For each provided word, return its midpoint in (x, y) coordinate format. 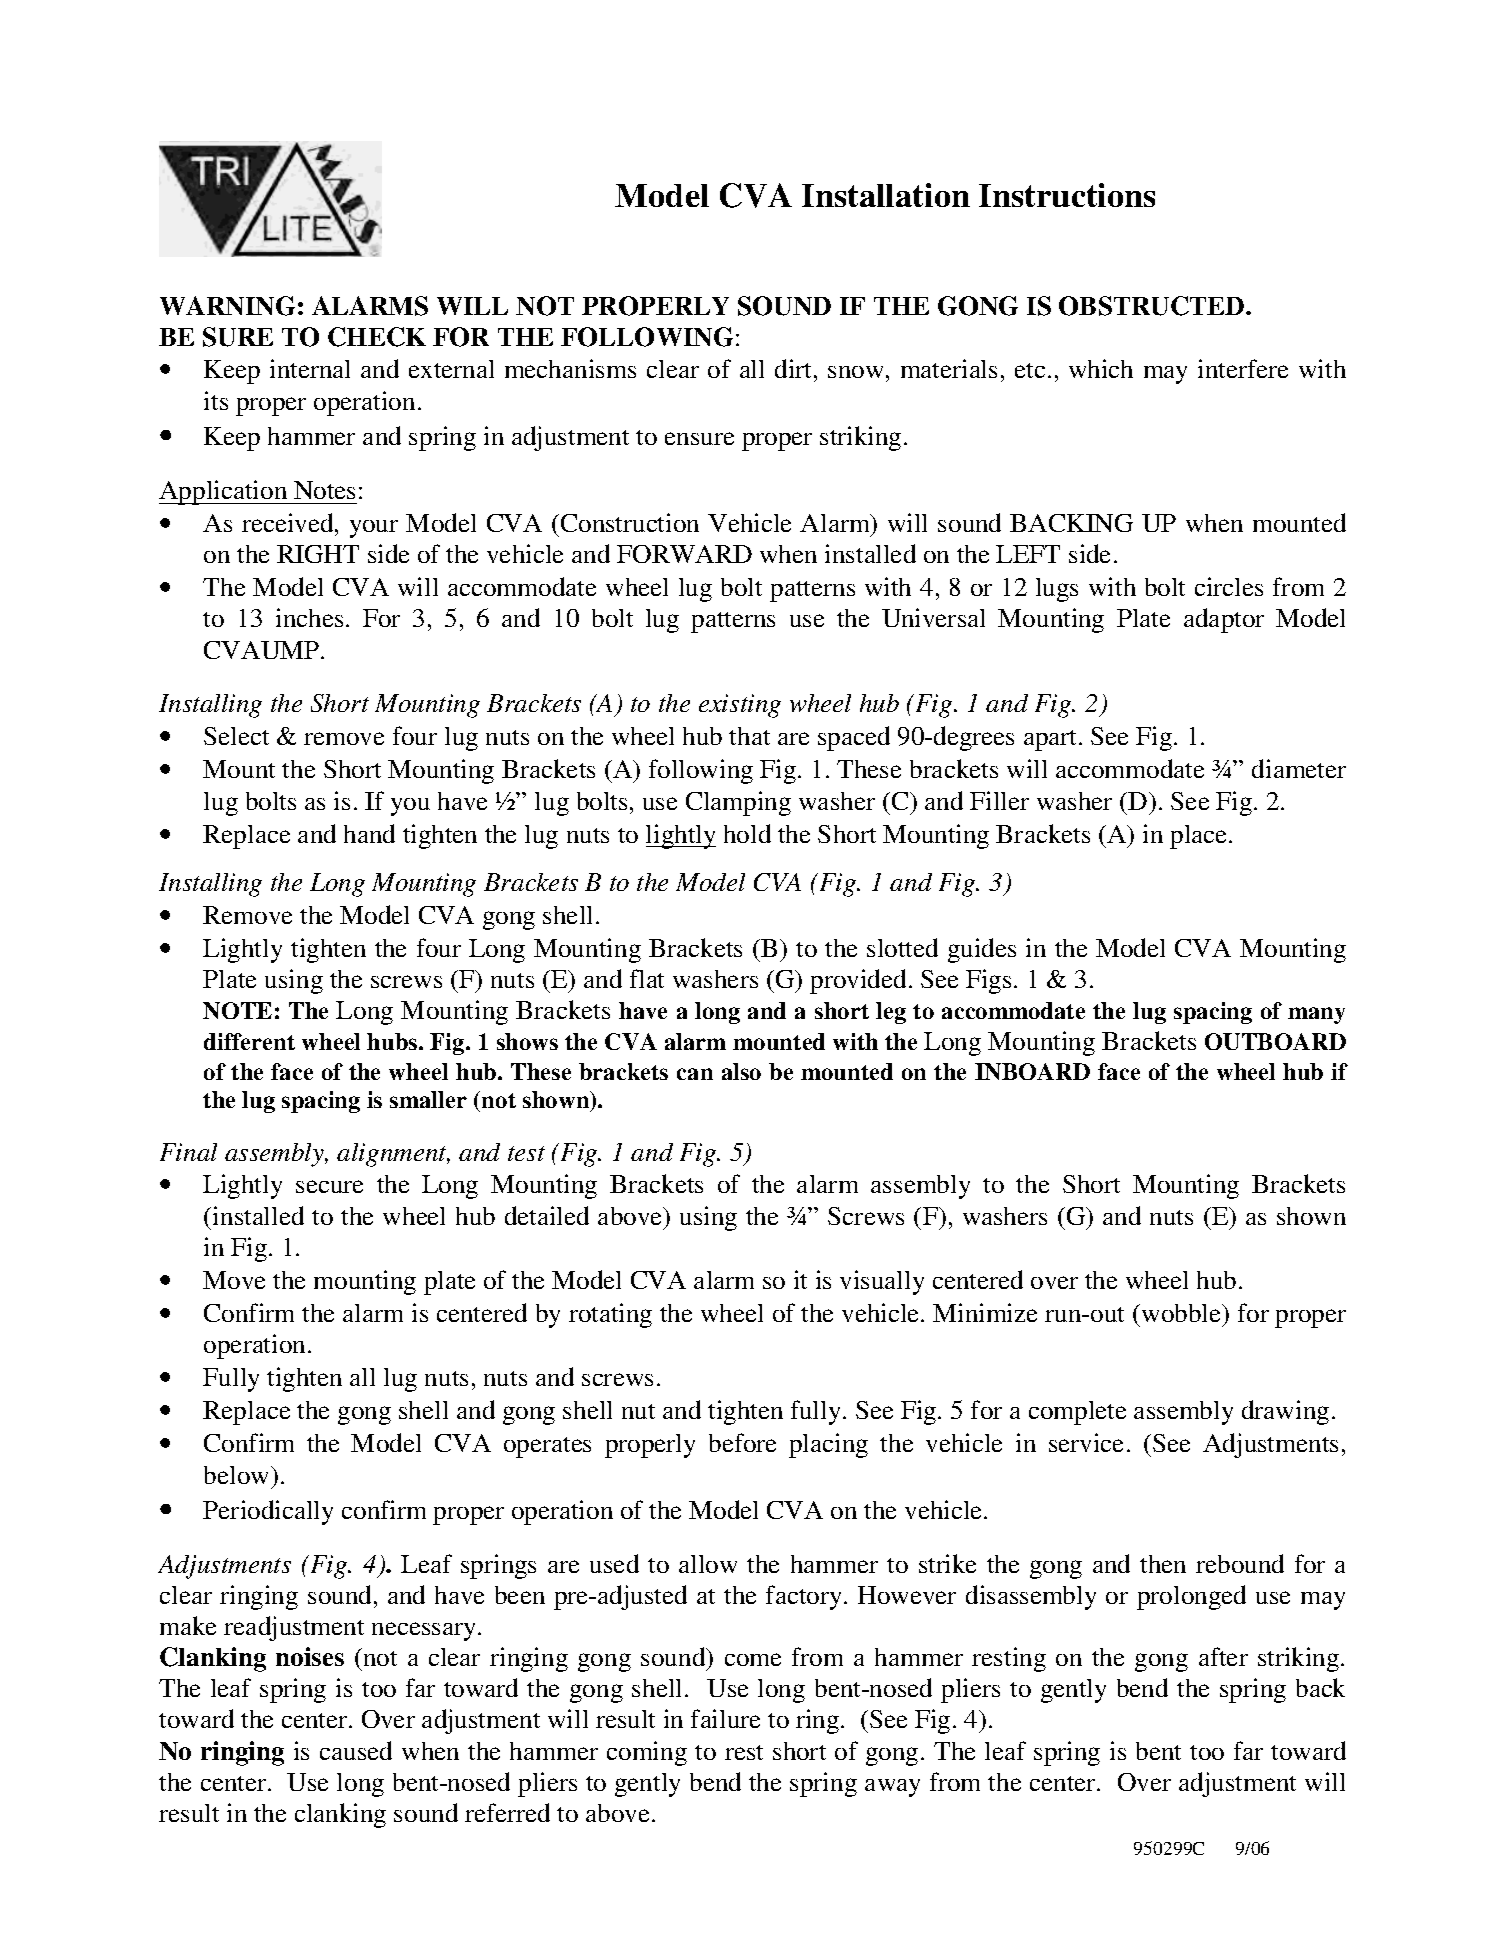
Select (236, 736)
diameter (1299, 768)
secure (329, 1186)
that (749, 736)
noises (310, 1656)
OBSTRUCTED (1153, 306)
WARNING (227, 306)
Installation (886, 195)
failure (725, 1718)
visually (882, 1282)
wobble (1182, 1313)
